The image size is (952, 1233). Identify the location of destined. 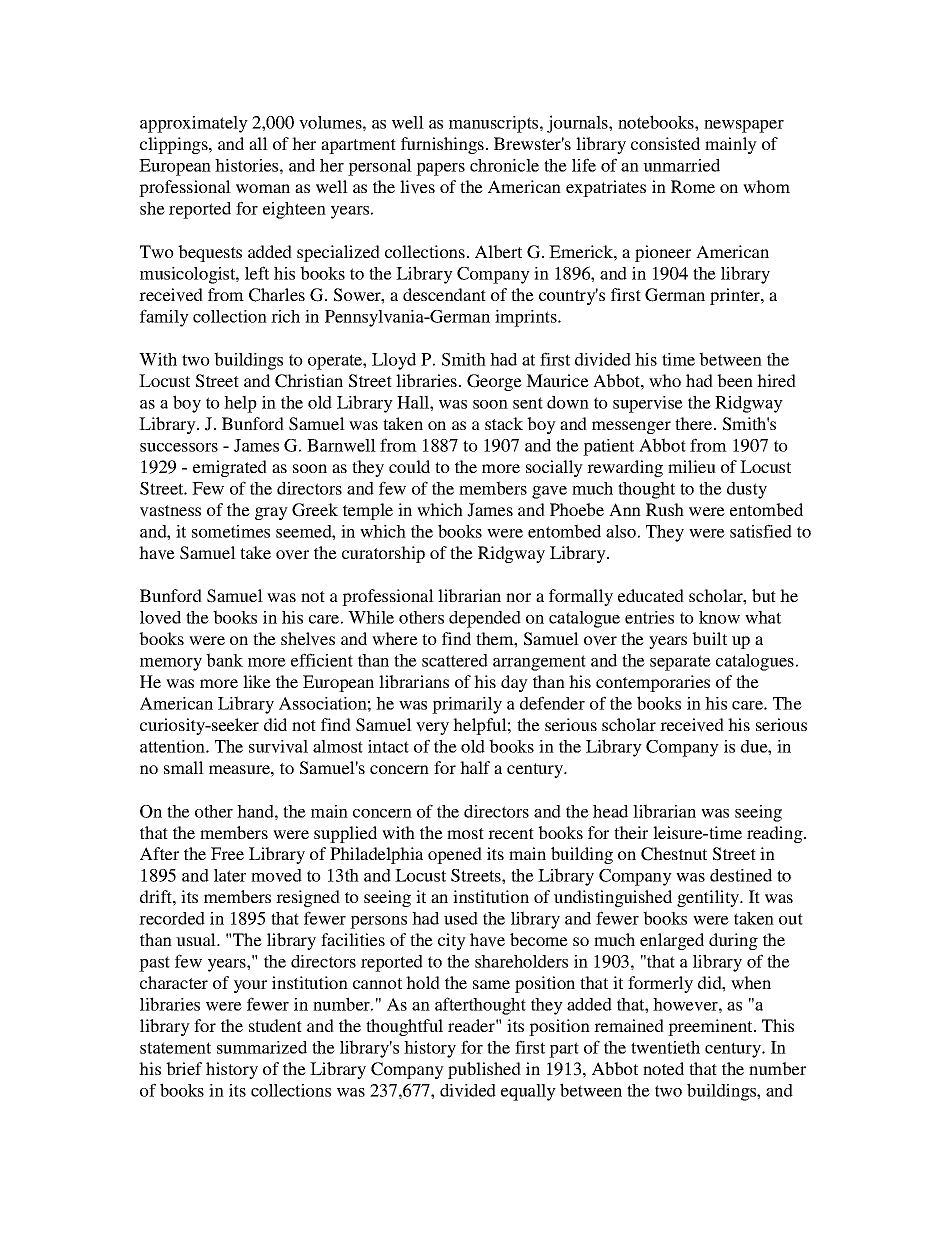
(741, 875).
